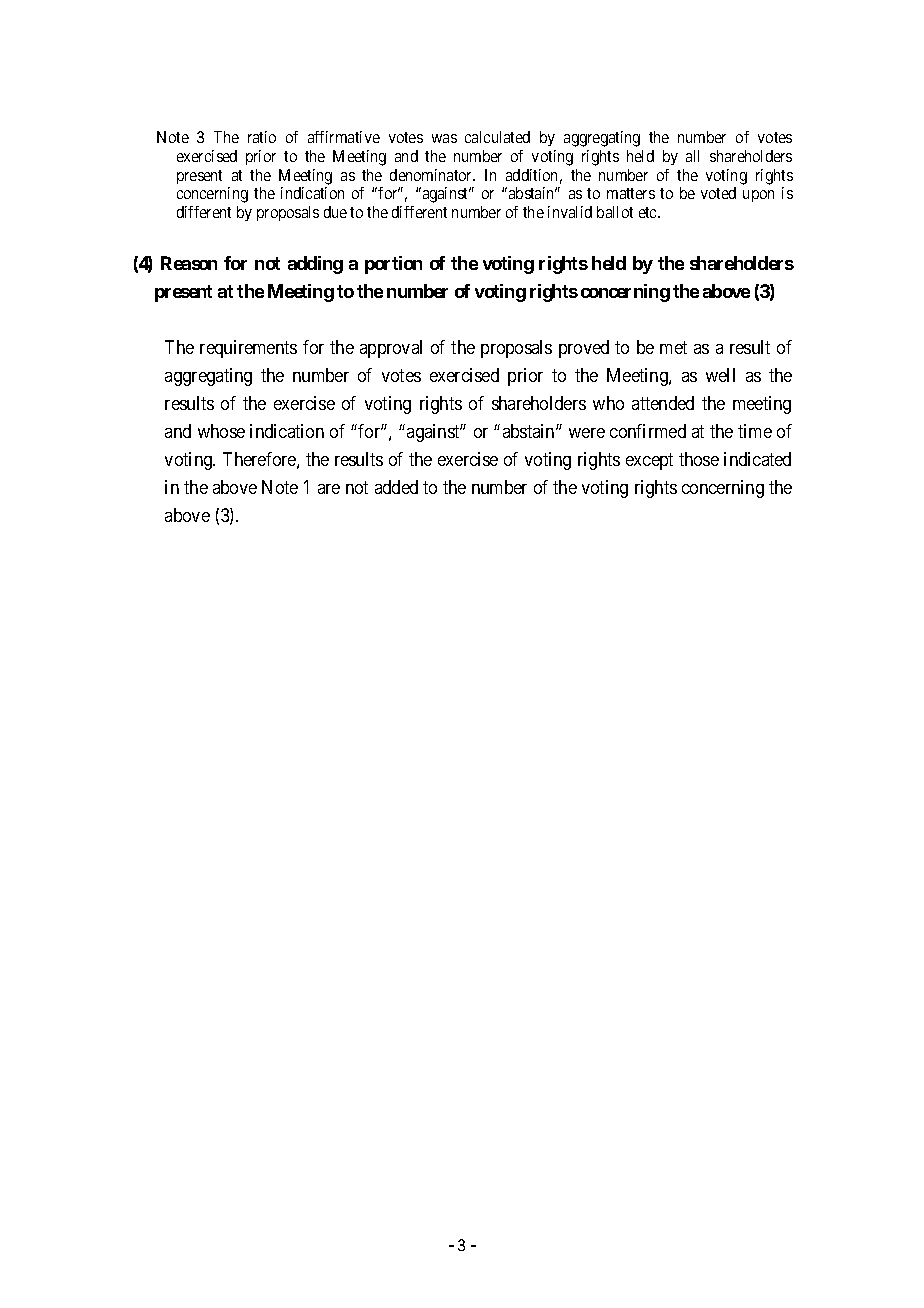  I want to click on voted, so click(718, 193).
